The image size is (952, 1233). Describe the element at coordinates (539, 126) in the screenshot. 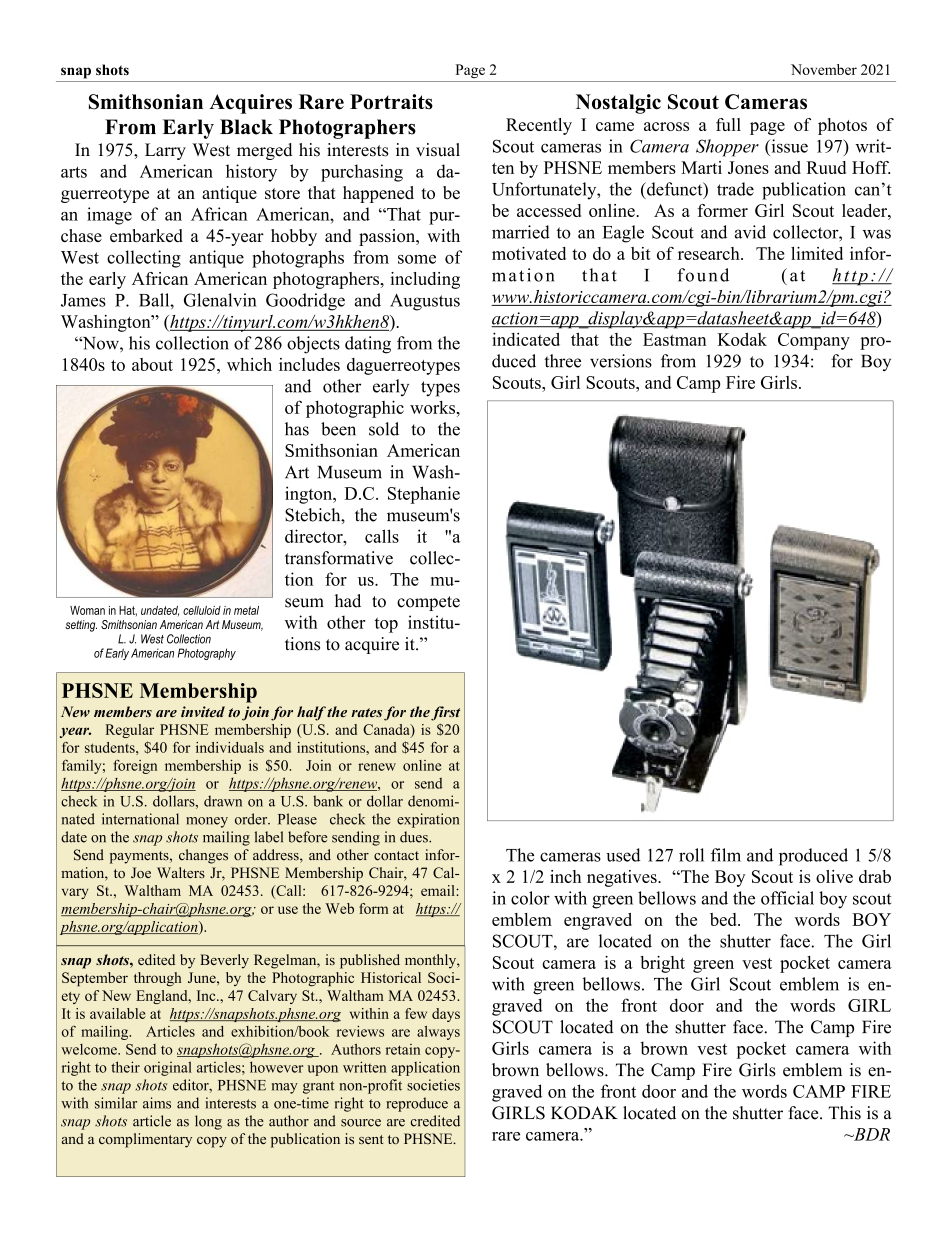

I see `Recently` at that location.
